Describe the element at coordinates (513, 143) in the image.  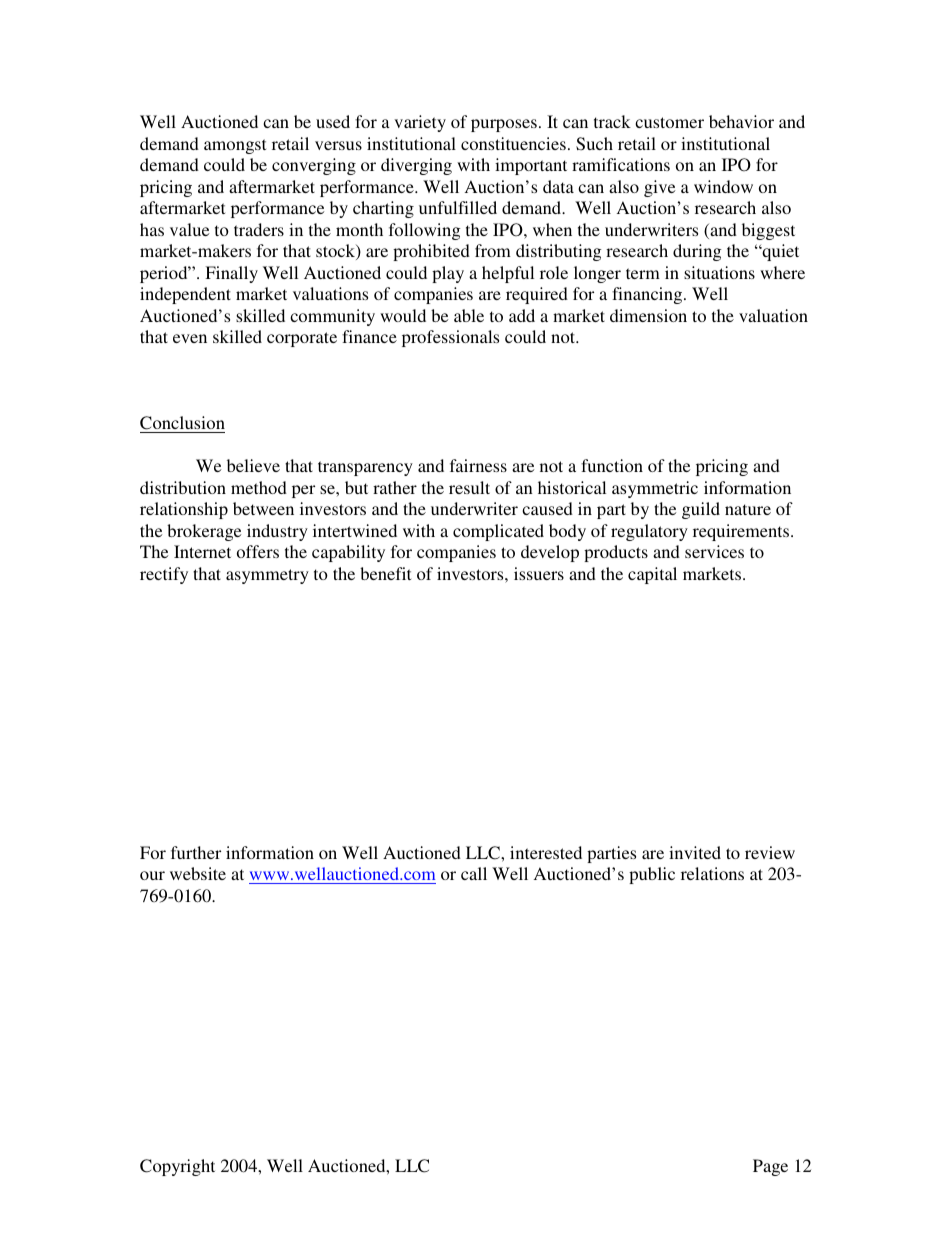
I see `constituencies` at that location.
